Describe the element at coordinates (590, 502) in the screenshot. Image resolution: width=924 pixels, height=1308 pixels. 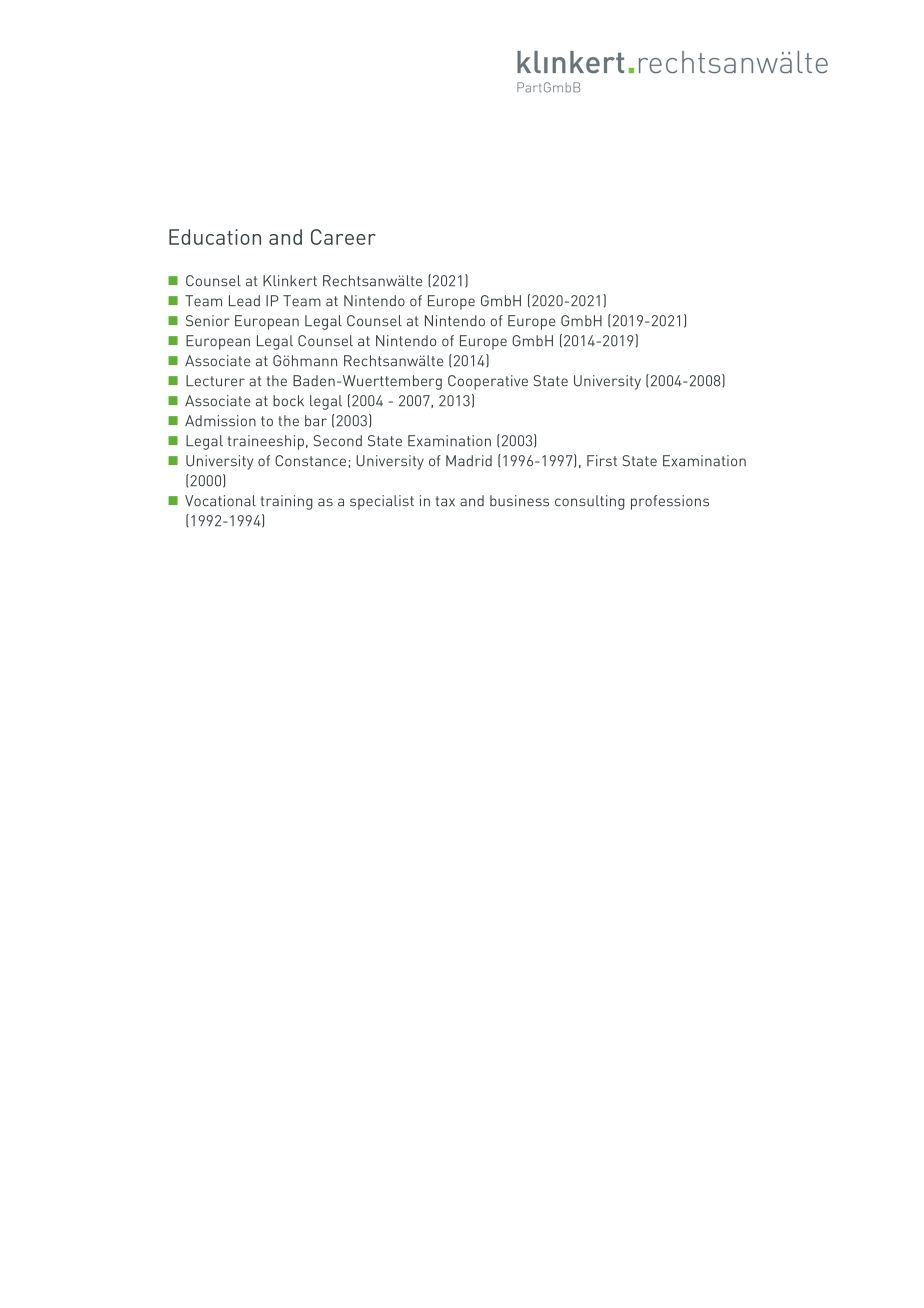
I see `consulting` at that location.
